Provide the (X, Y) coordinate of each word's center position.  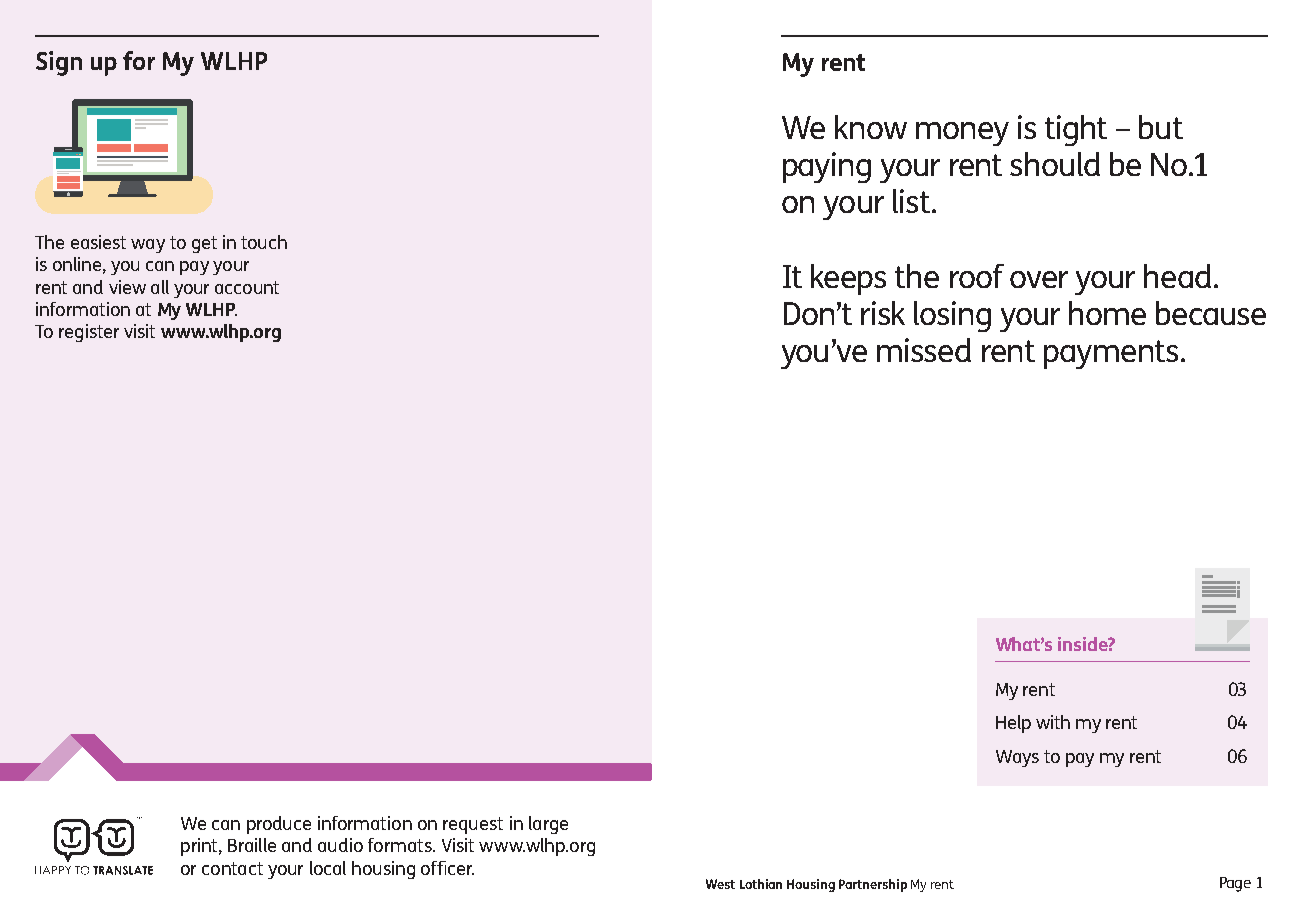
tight (1076, 130)
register (89, 333)
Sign (59, 63)
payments (1111, 354)
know (871, 127)
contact (232, 868)
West (720, 884)
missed (924, 350)
